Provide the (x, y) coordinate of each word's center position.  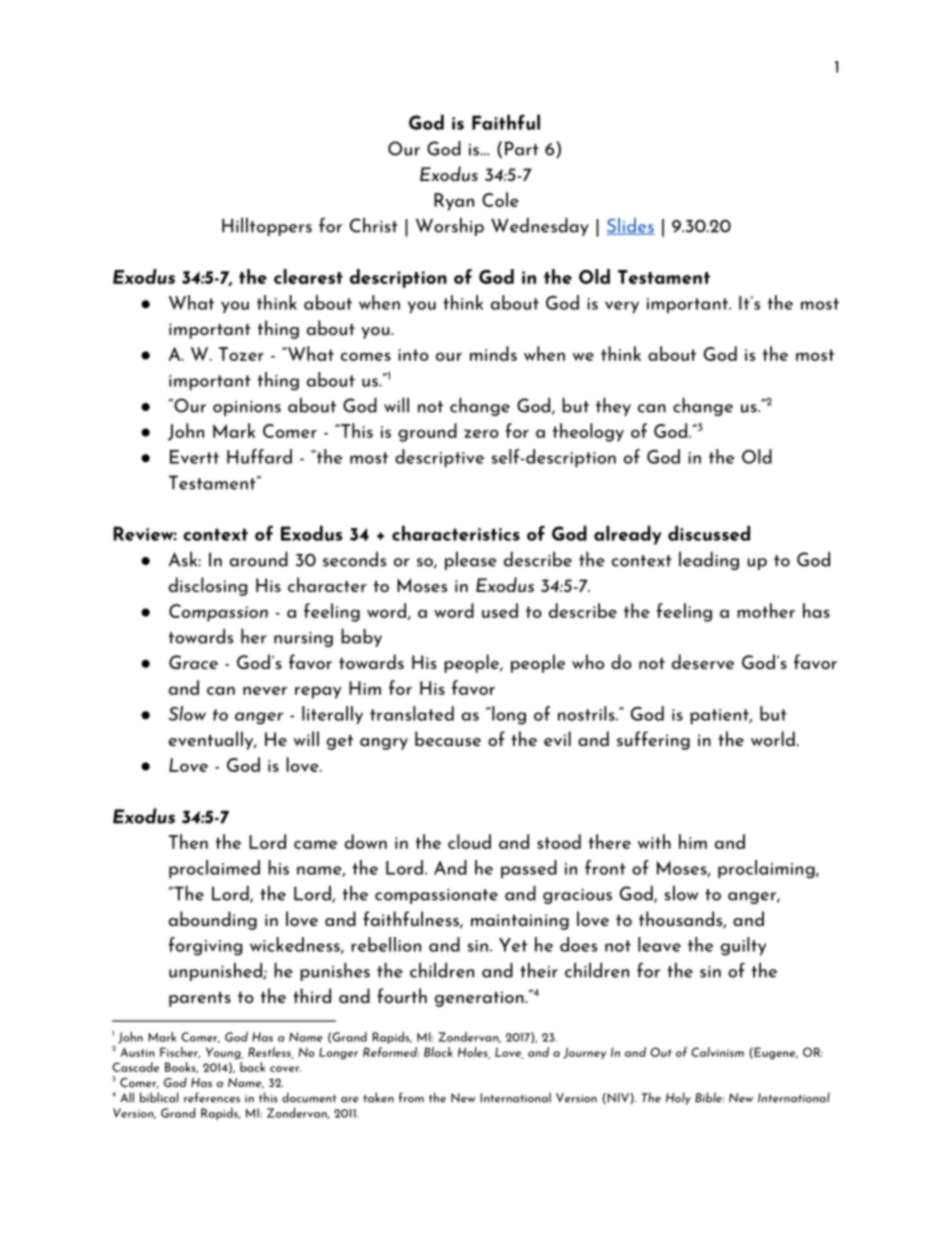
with (654, 841)
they (613, 406)
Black (438, 1052)
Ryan (454, 202)
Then (188, 841)
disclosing (208, 586)
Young (224, 1053)
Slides (631, 226)
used (500, 610)
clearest (308, 276)
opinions (247, 408)
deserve (703, 661)
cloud (469, 841)
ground (427, 432)
